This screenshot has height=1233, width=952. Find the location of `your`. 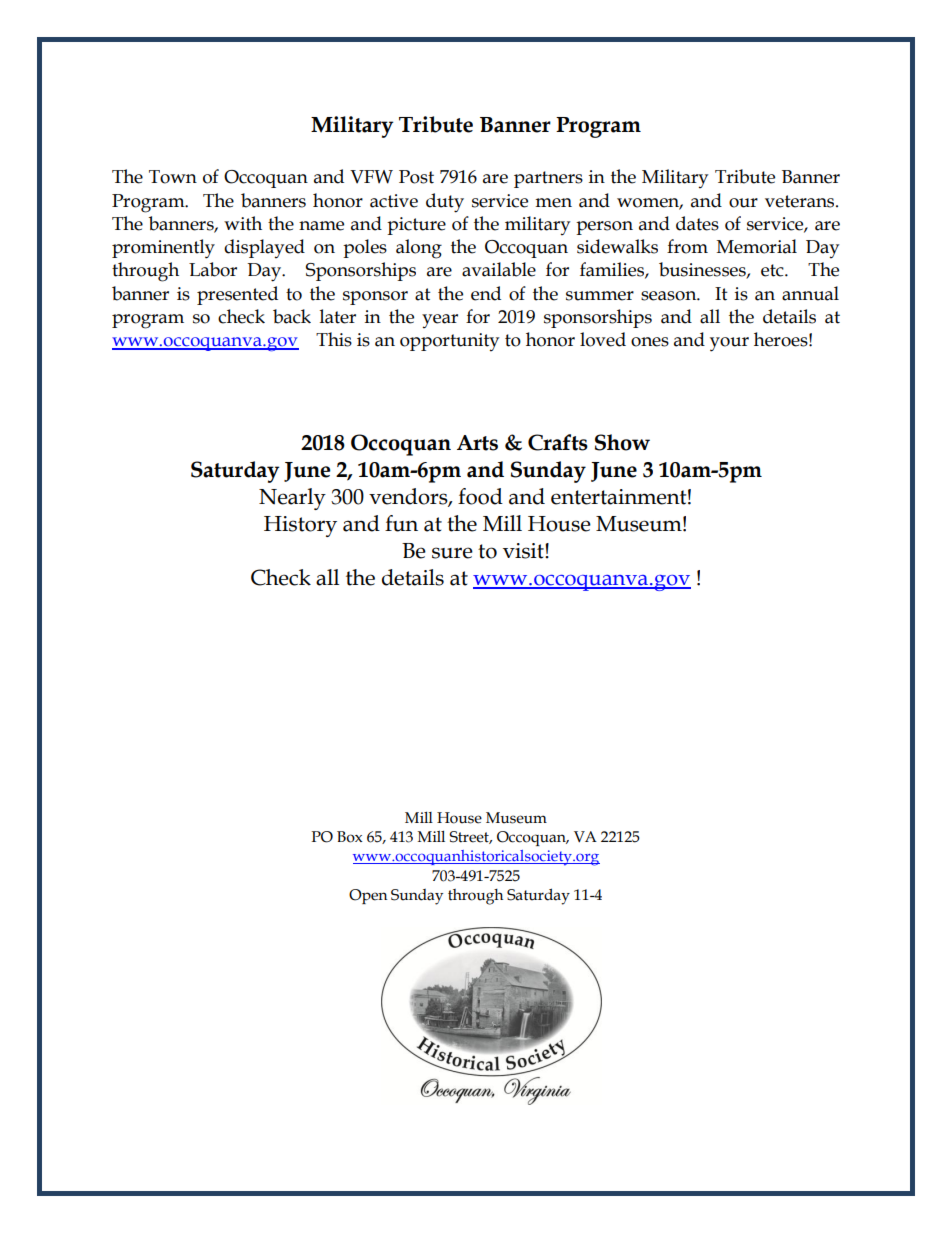

your is located at coordinates (729, 344).
